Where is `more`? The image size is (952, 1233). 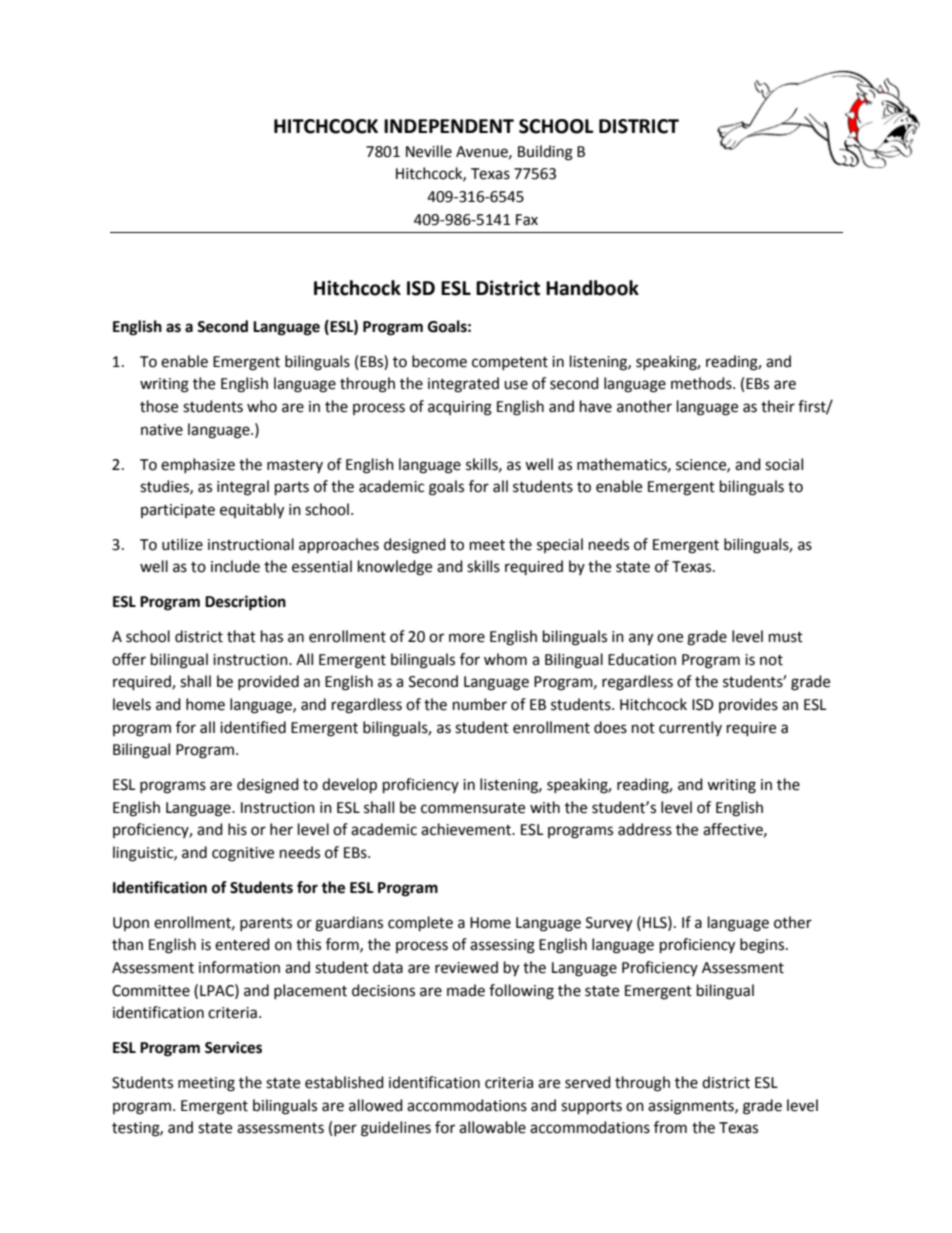
more is located at coordinates (467, 638).
